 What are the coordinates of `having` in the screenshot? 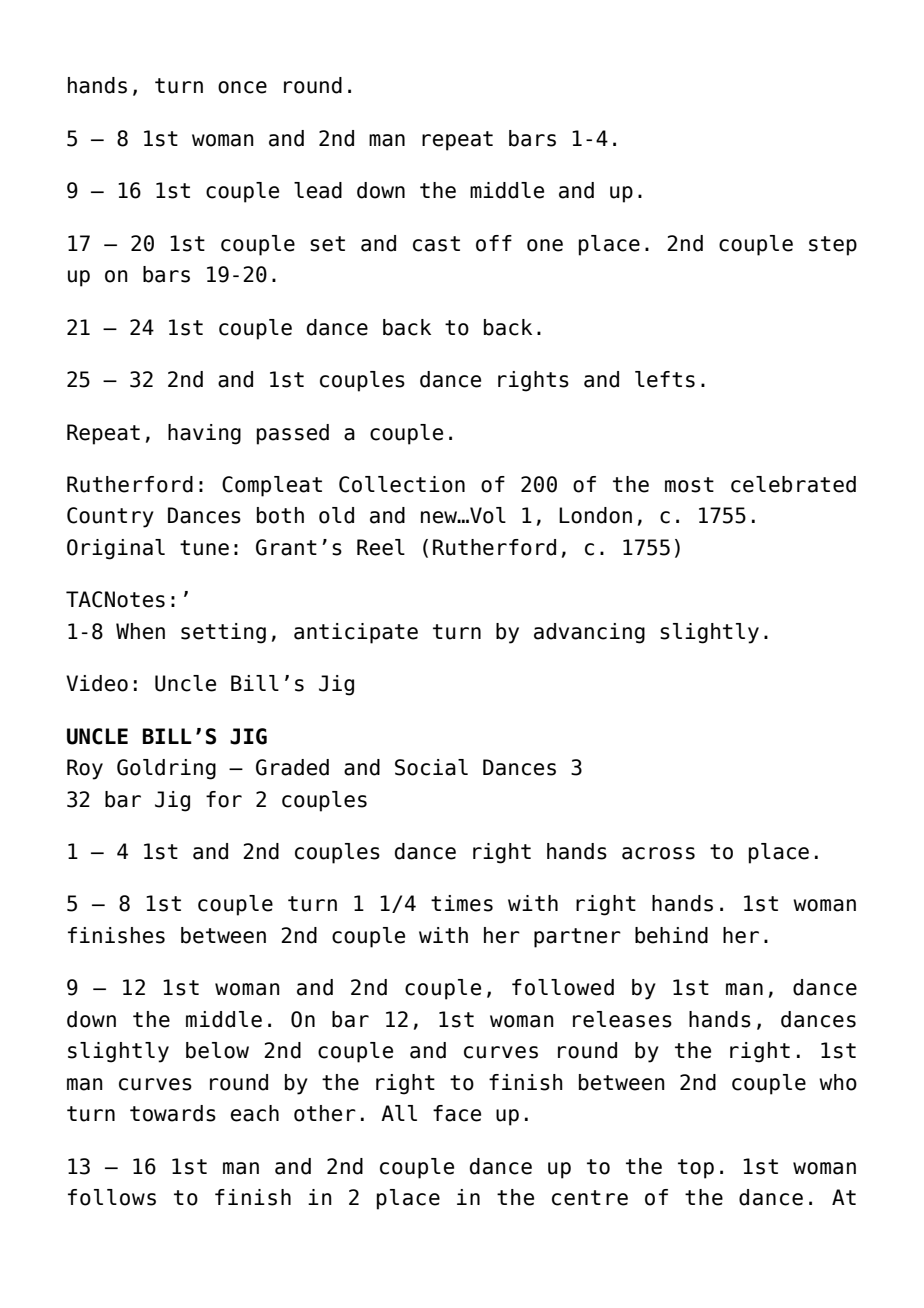 It's located at (204, 434).
